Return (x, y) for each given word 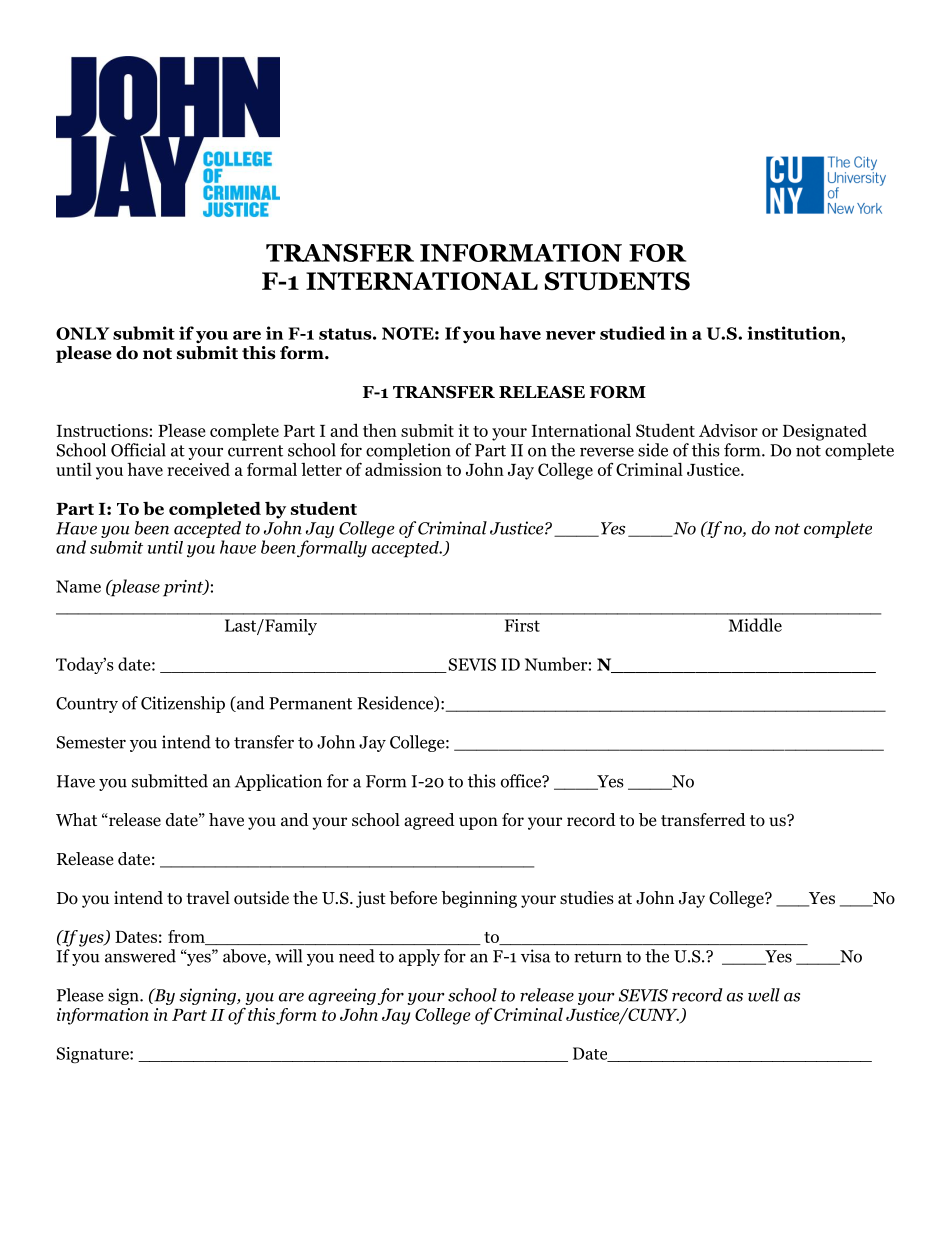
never (571, 335)
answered (140, 956)
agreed (429, 821)
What (76, 819)
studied (632, 333)
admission (403, 469)
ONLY (82, 333)
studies (587, 898)
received (198, 469)
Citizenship (183, 704)
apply (419, 957)
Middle (755, 625)
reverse (607, 452)
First (522, 625)
